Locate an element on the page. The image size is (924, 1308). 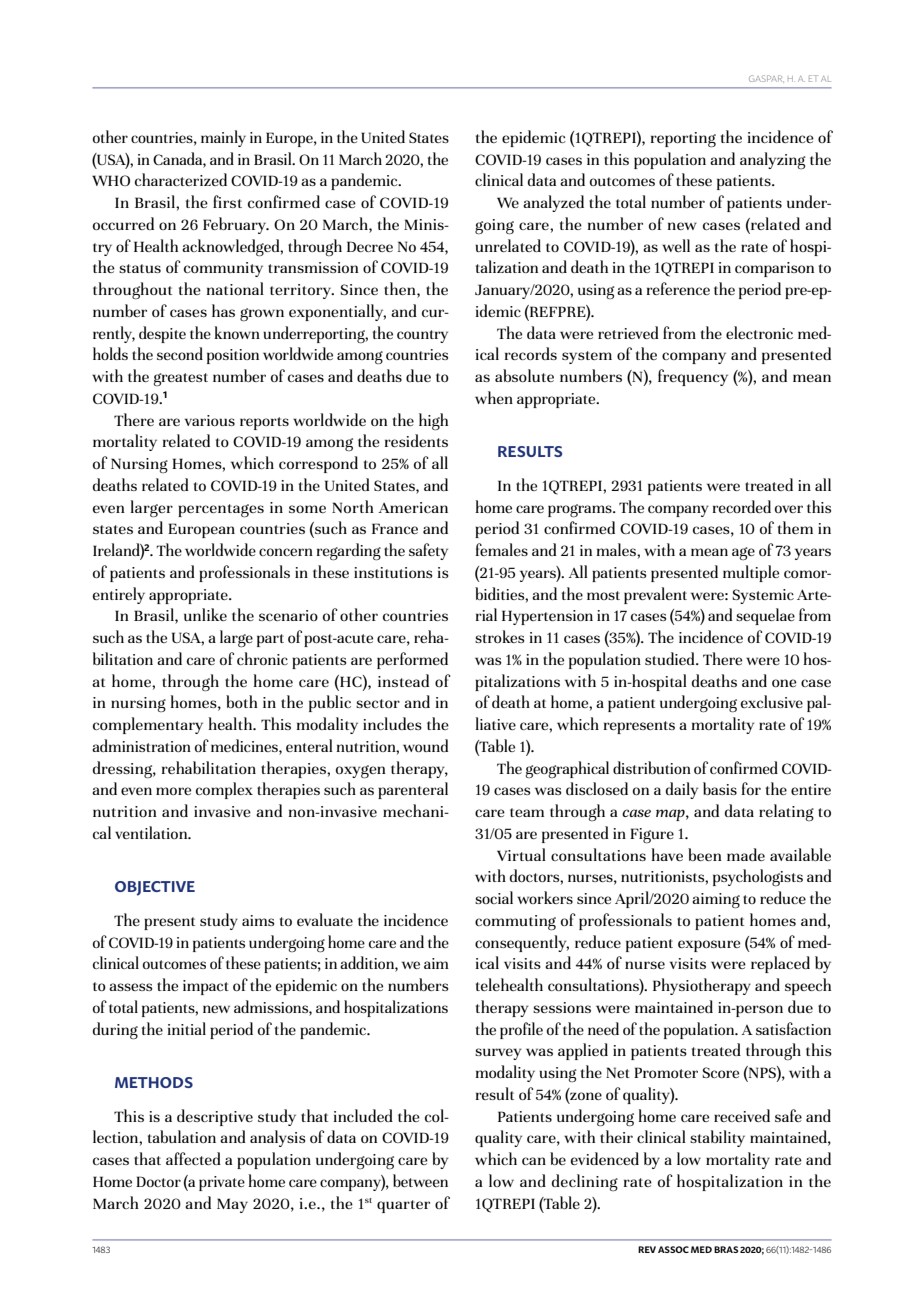
between is located at coordinates (420, 1180).
